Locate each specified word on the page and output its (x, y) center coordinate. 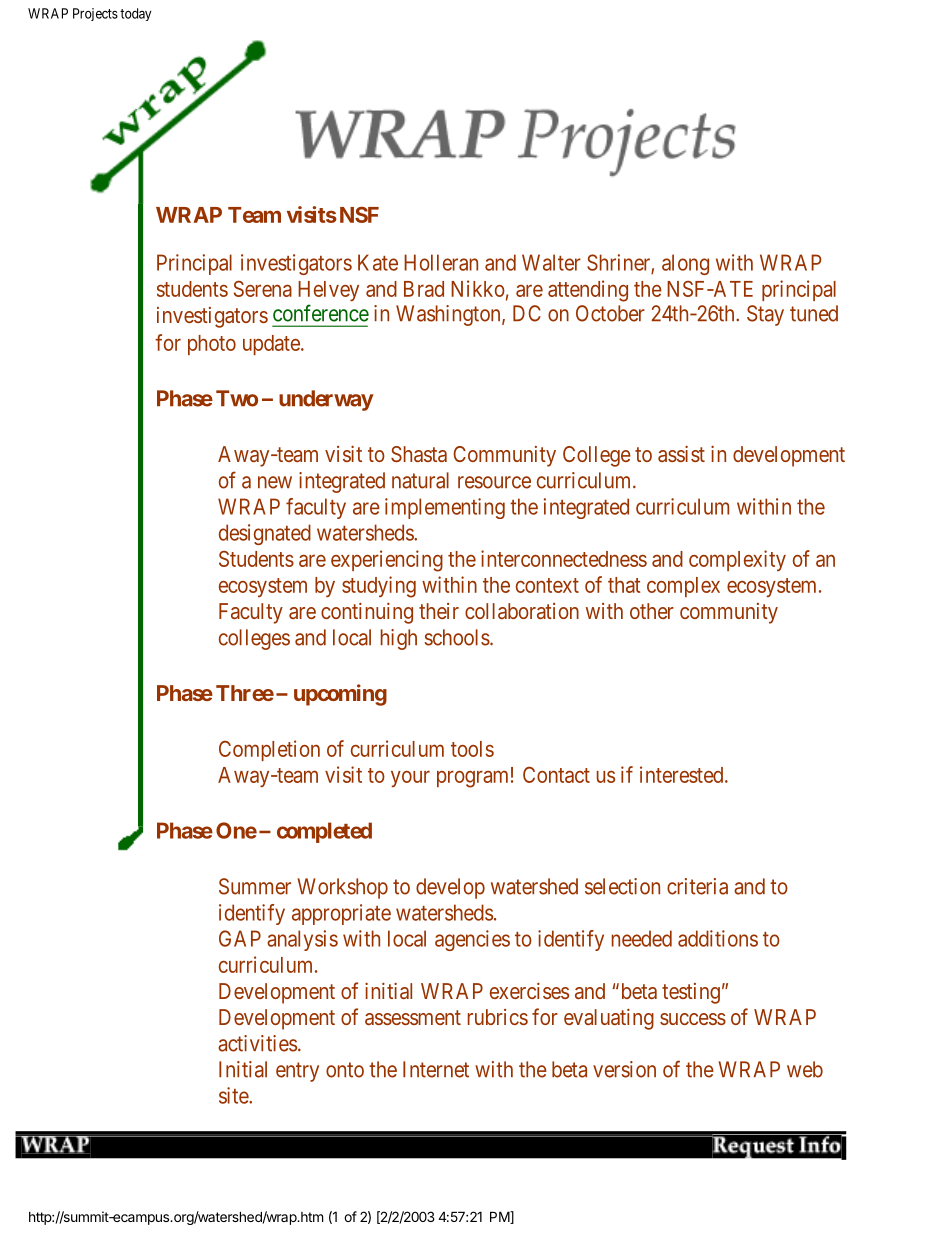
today (135, 14)
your (410, 778)
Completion (269, 750)
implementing (445, 508)
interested (683, 774)
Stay (765, 315)
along (685, 264)
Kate (378, 262)
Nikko (478, 288)
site (234, 1095)
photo (212, 345)
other (652, 611)
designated (265, 534)
